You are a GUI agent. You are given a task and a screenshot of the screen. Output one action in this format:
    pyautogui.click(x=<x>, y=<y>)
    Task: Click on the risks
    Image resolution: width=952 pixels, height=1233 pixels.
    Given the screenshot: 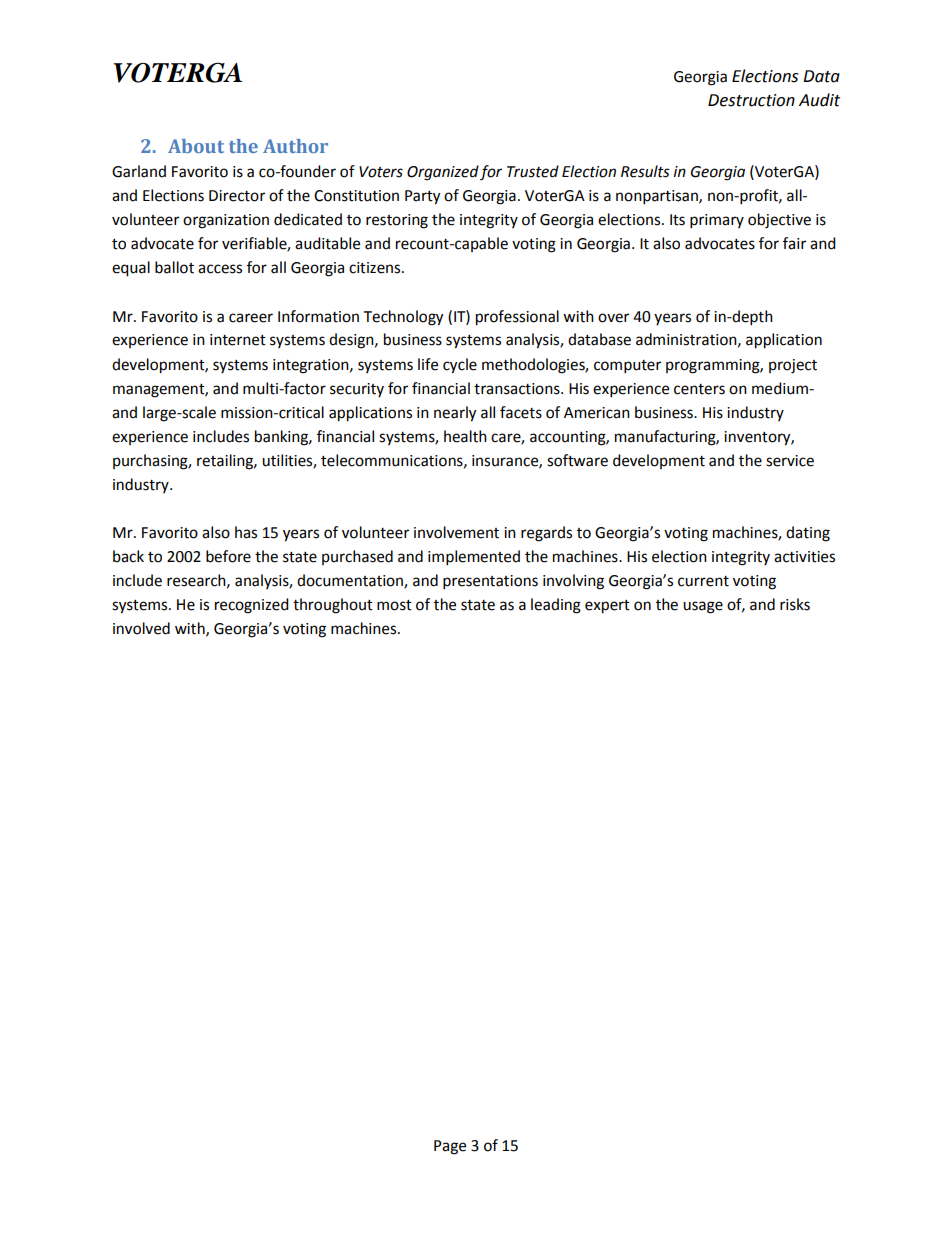 What is the action you would take?
    pyautogui.click(x=795, y=604)
